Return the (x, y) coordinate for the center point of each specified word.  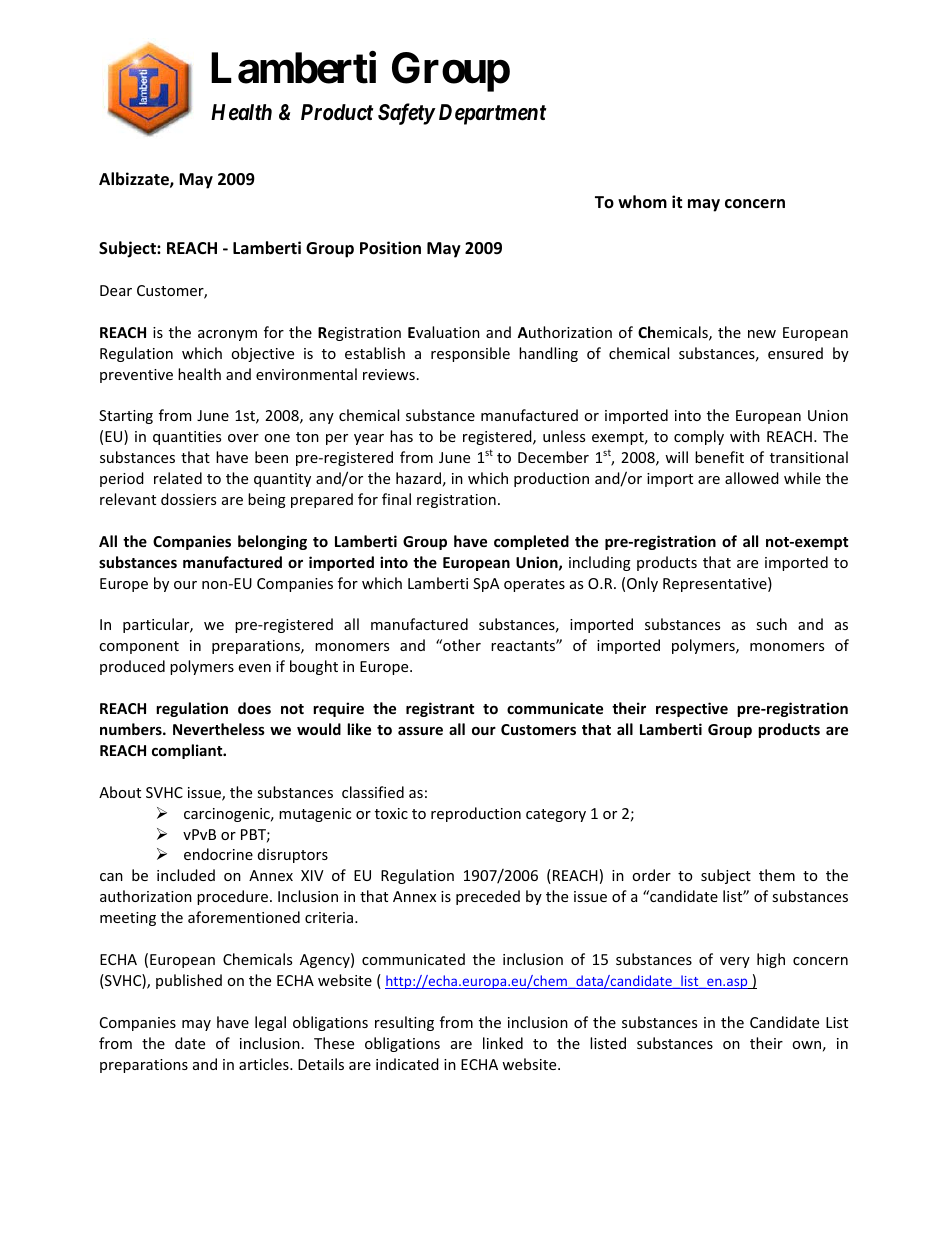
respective (692, 709)
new (762, 334)
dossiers (188, 499)
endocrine (218, 854)
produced (132, 667)
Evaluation (444, 332)
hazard (418, 478)
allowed (752, 478)
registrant (440, 709)
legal (270, 1023)
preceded (488, 897)
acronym (227, 335)
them (777, 875)
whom (642, 202)
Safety (406, 114)
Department (491, 114)
